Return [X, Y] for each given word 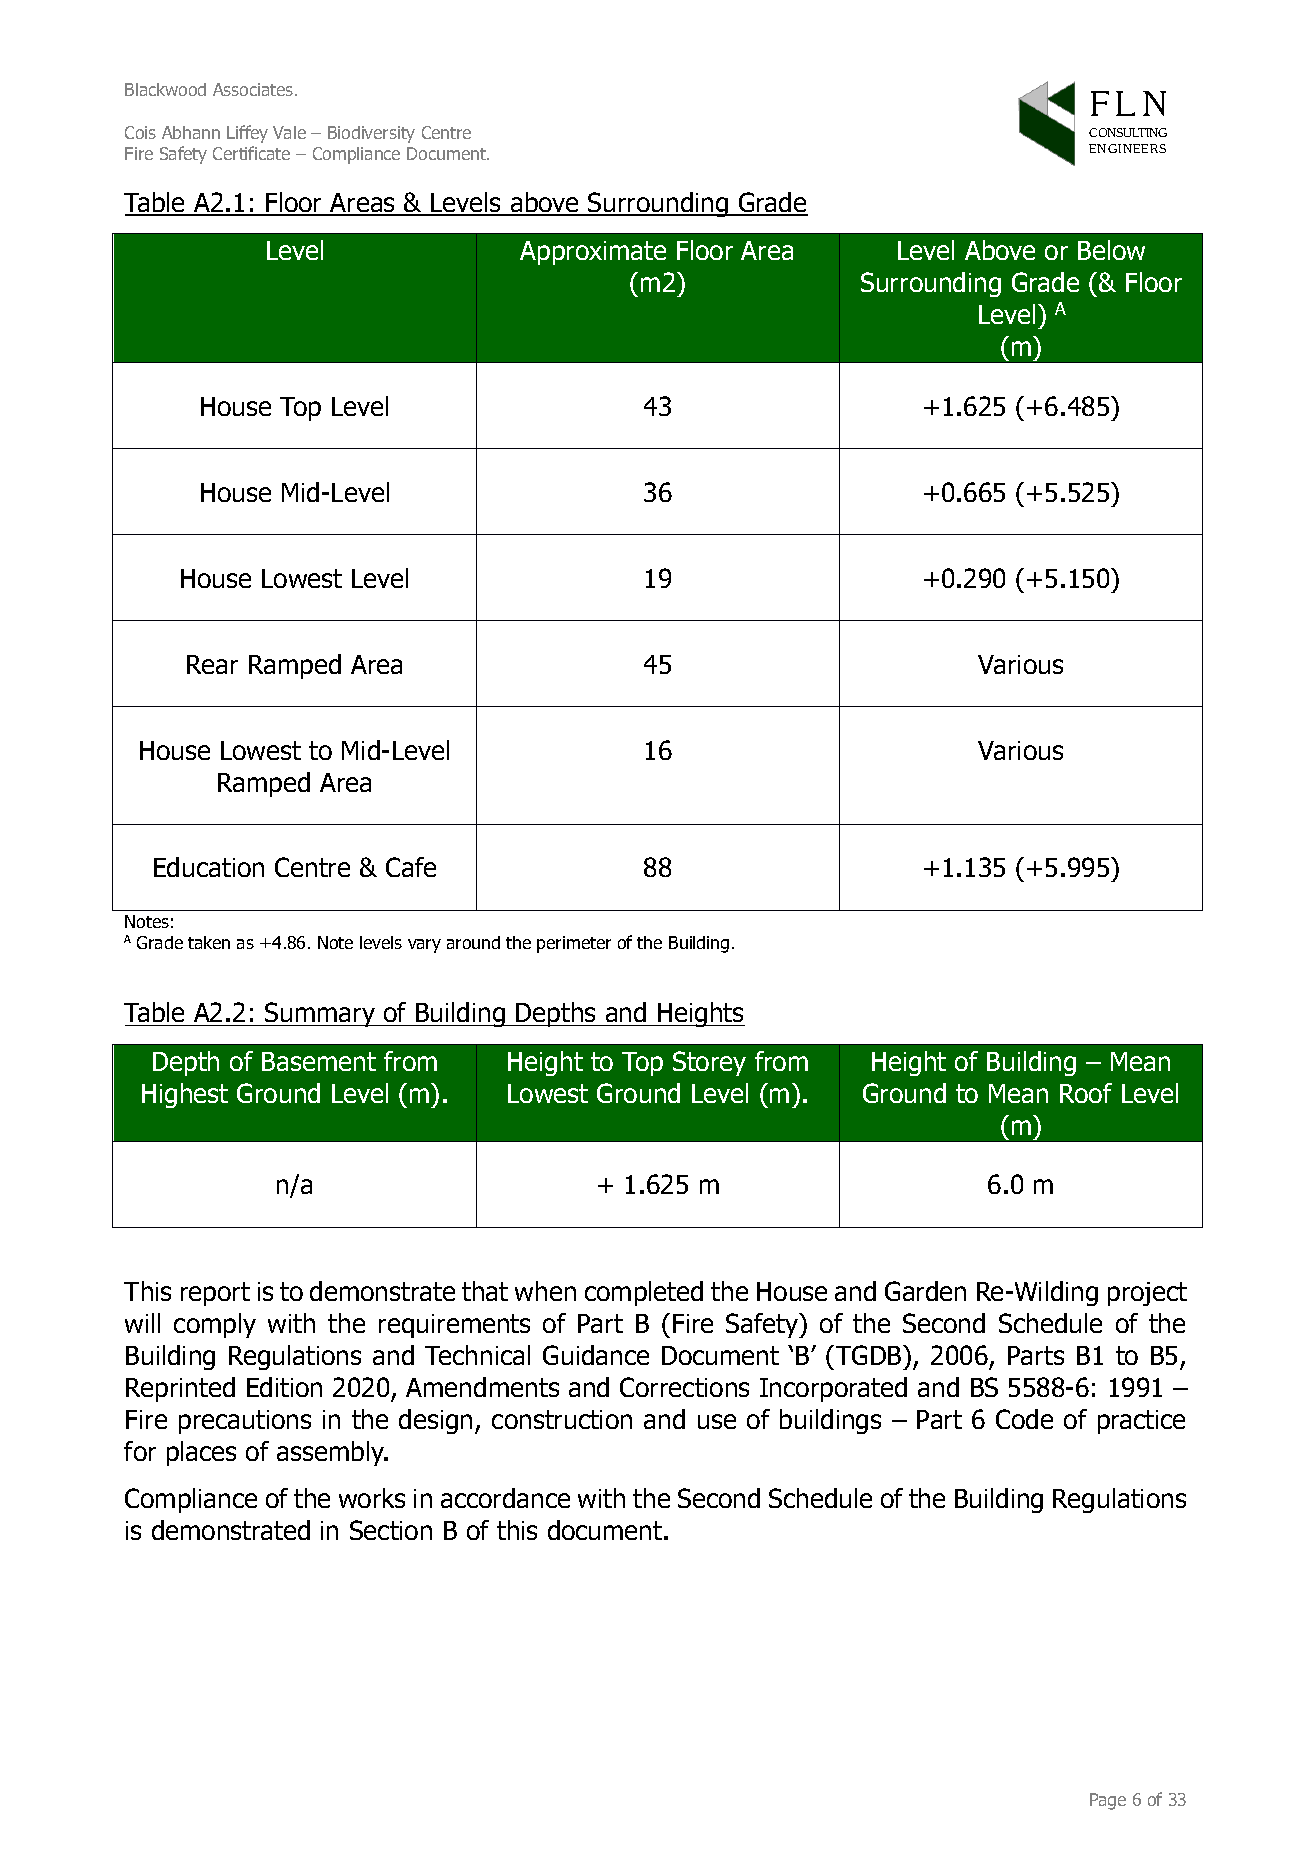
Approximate [593, 253]
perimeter [574, 944]
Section [391, 1530]
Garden [925, 1291]
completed [644, 1293]
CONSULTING [1128, 132]
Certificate [251, 153]
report [215, 1294]
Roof [1086, 1093]
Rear [212, 664]
